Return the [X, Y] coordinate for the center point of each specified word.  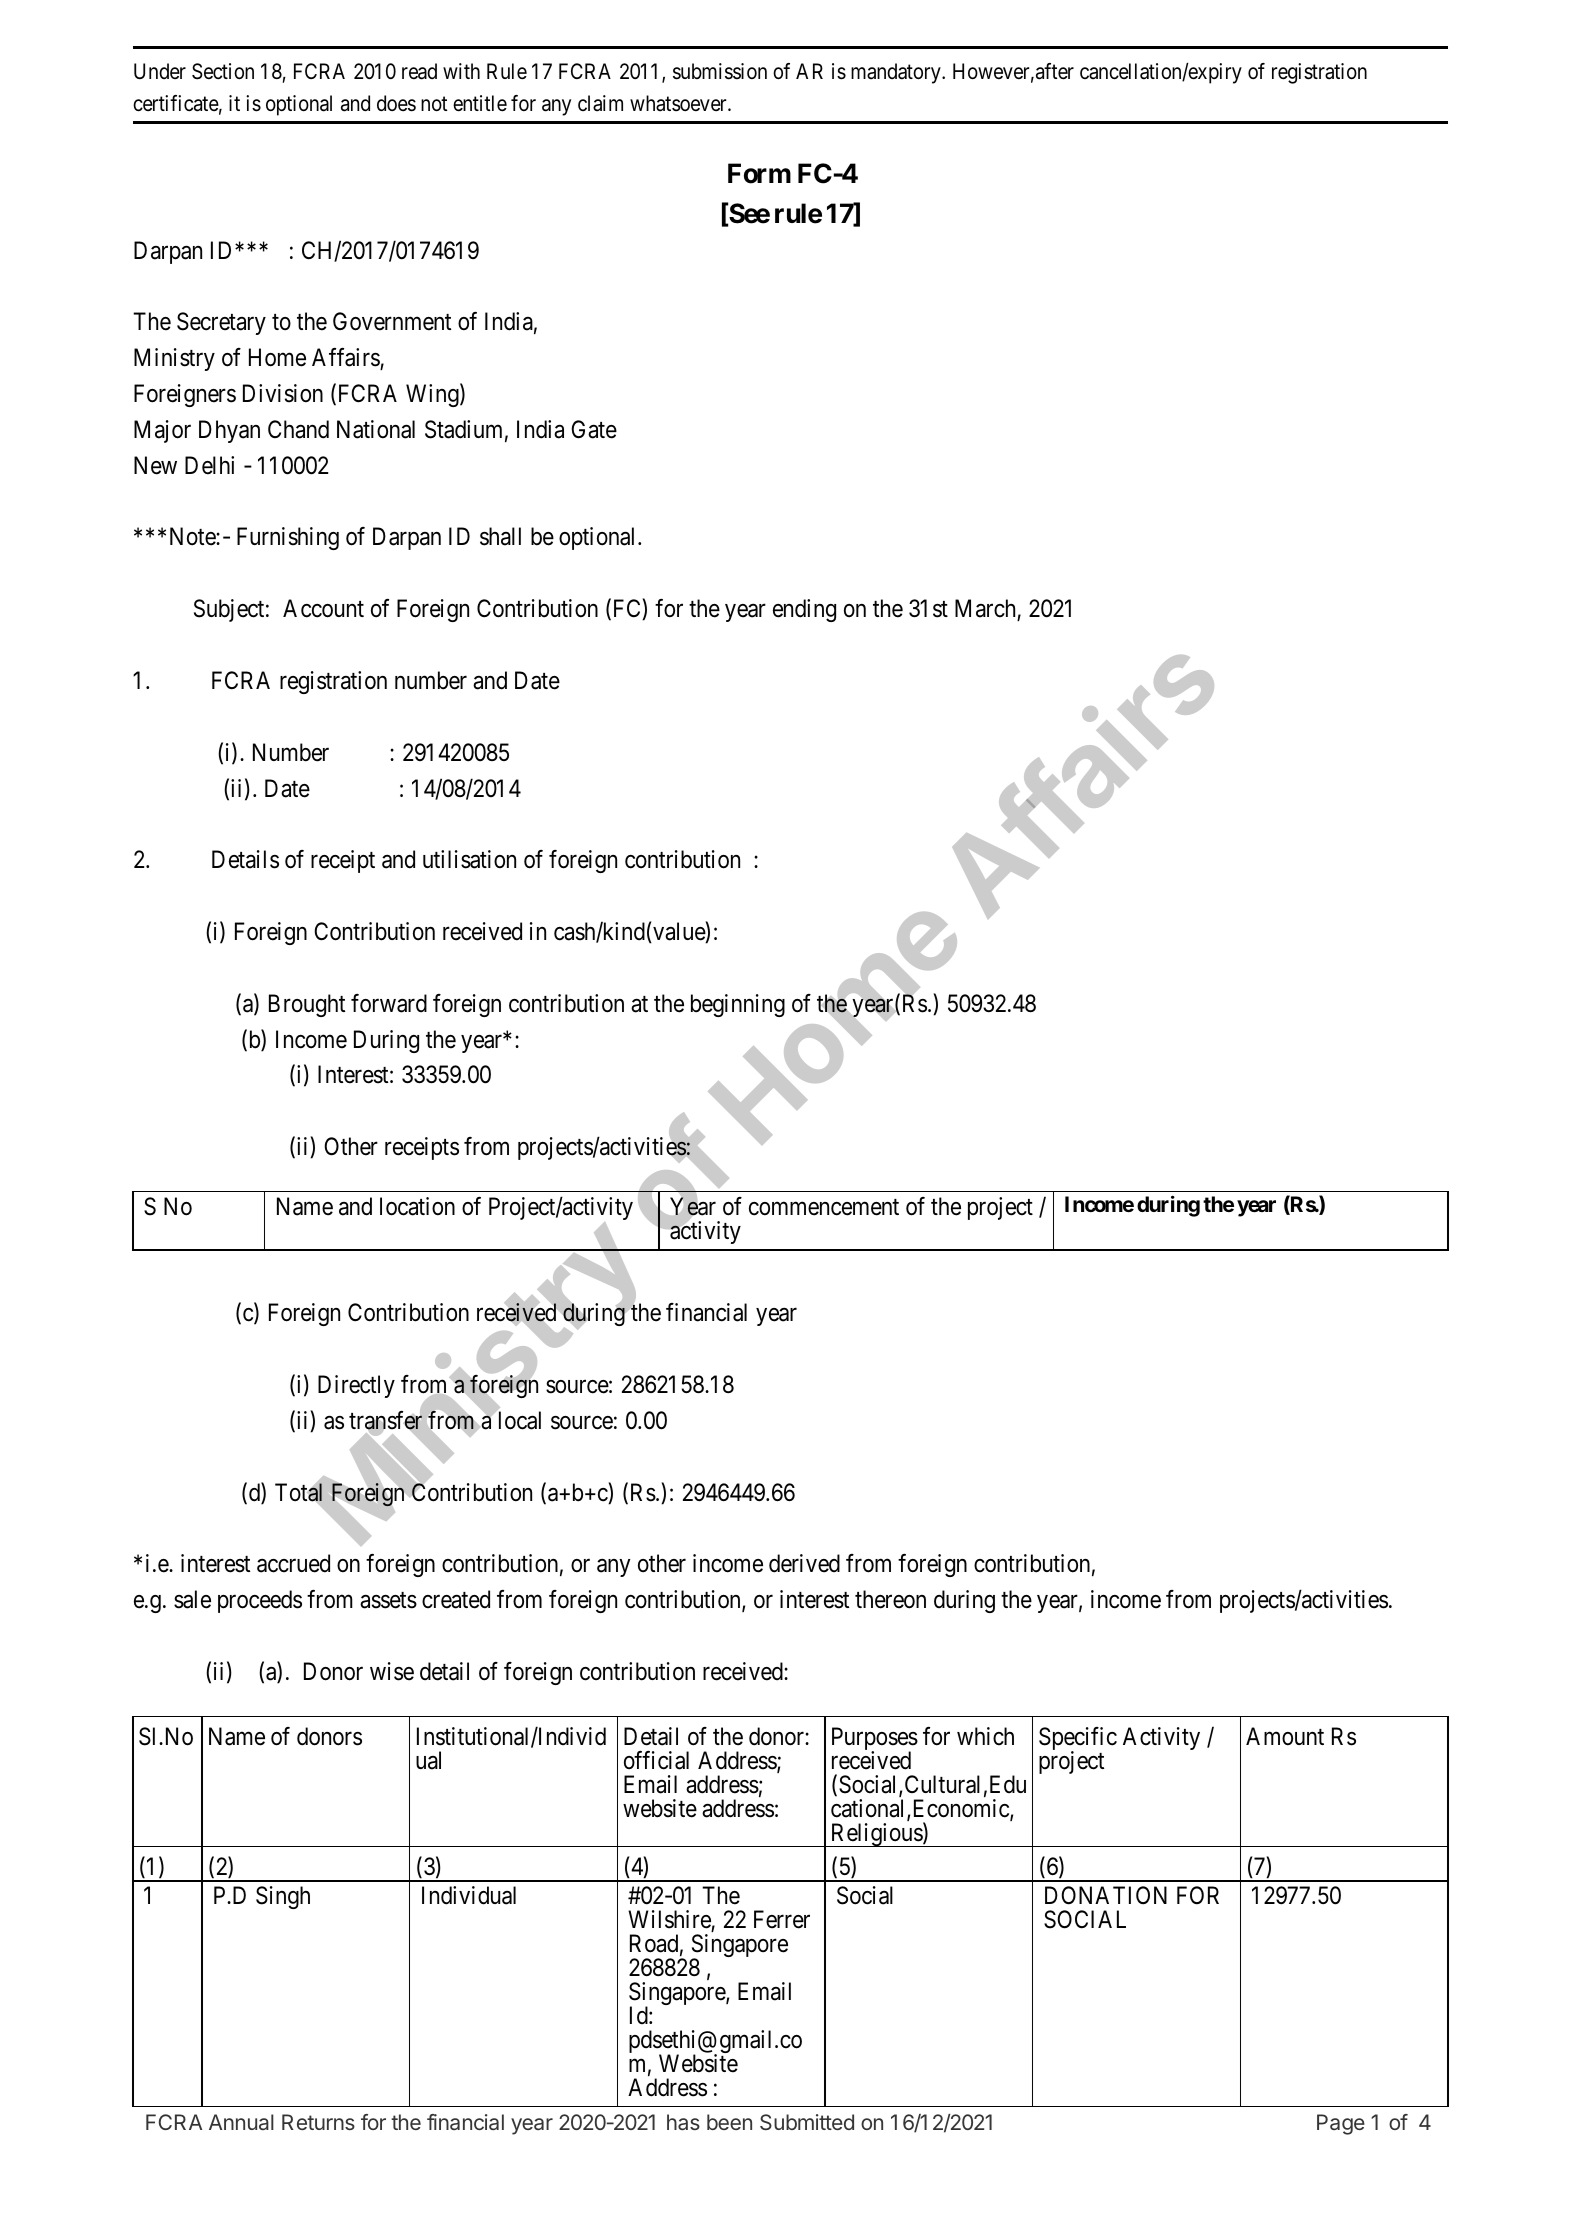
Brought [307, 1005]
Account [323, 608]
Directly [356, 1386]
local [518, 1420]
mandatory [897, 73]
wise [392, 1671]
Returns [318, 2122]
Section [223, 71]
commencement [824, 1207]
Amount [1285, 1736]
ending [804, 610]
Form [759, 173]
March [986, 609]
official [656, 1760]
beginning [738, 1005]
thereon [890, 1599]
